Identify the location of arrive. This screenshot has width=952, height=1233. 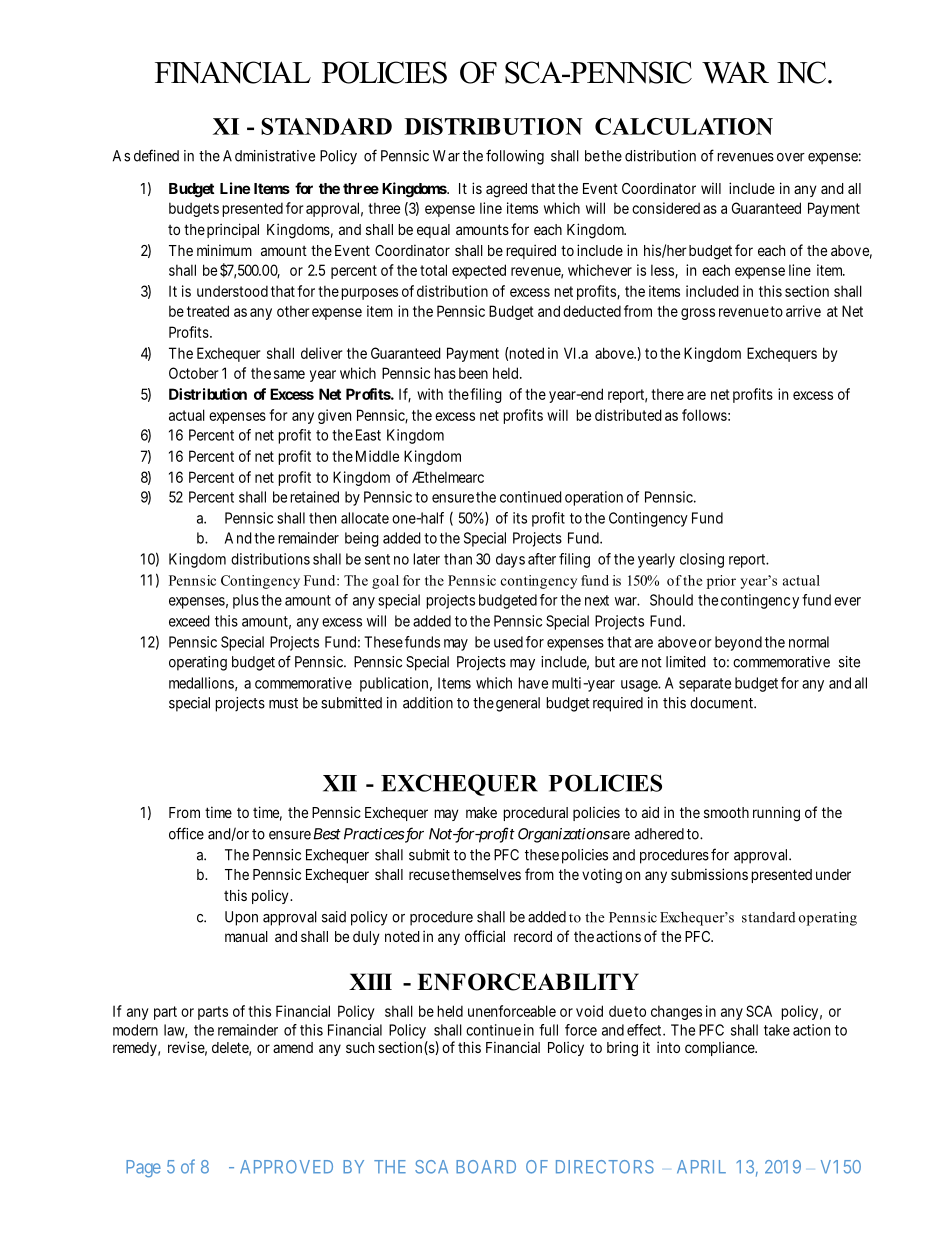
(803, 311).
